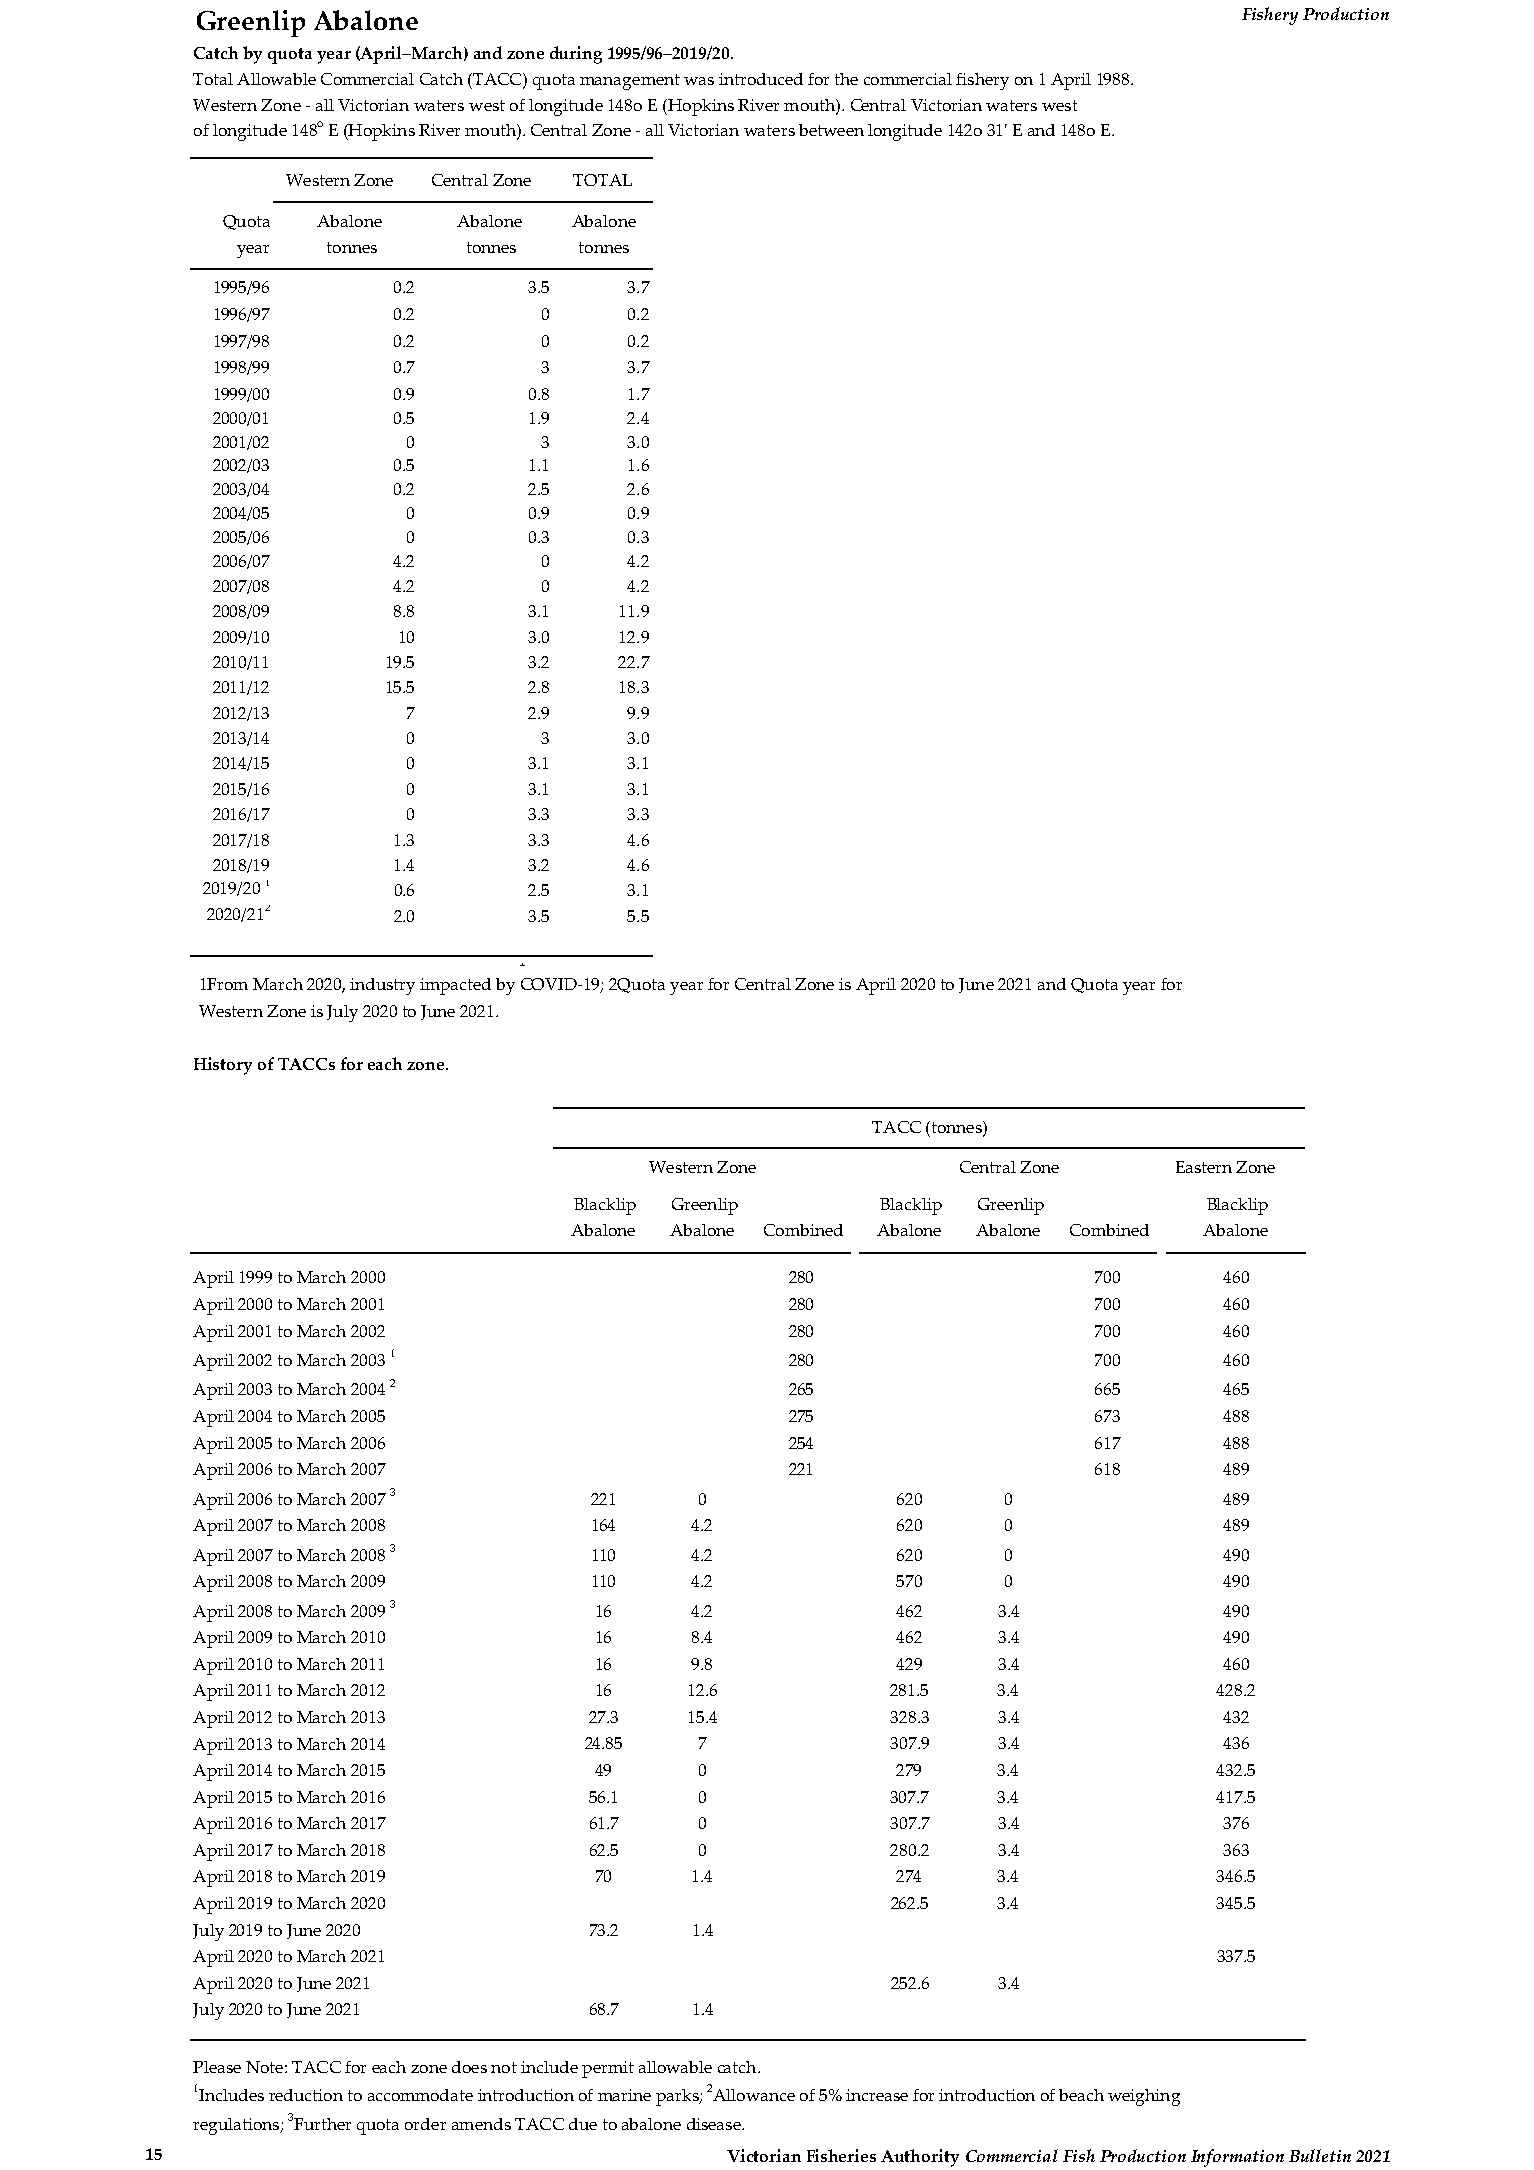 This page has height=2170, width=1534. Describe the element at coordinates (1204, 1167) in the page. I see `Eastern` at that location.
